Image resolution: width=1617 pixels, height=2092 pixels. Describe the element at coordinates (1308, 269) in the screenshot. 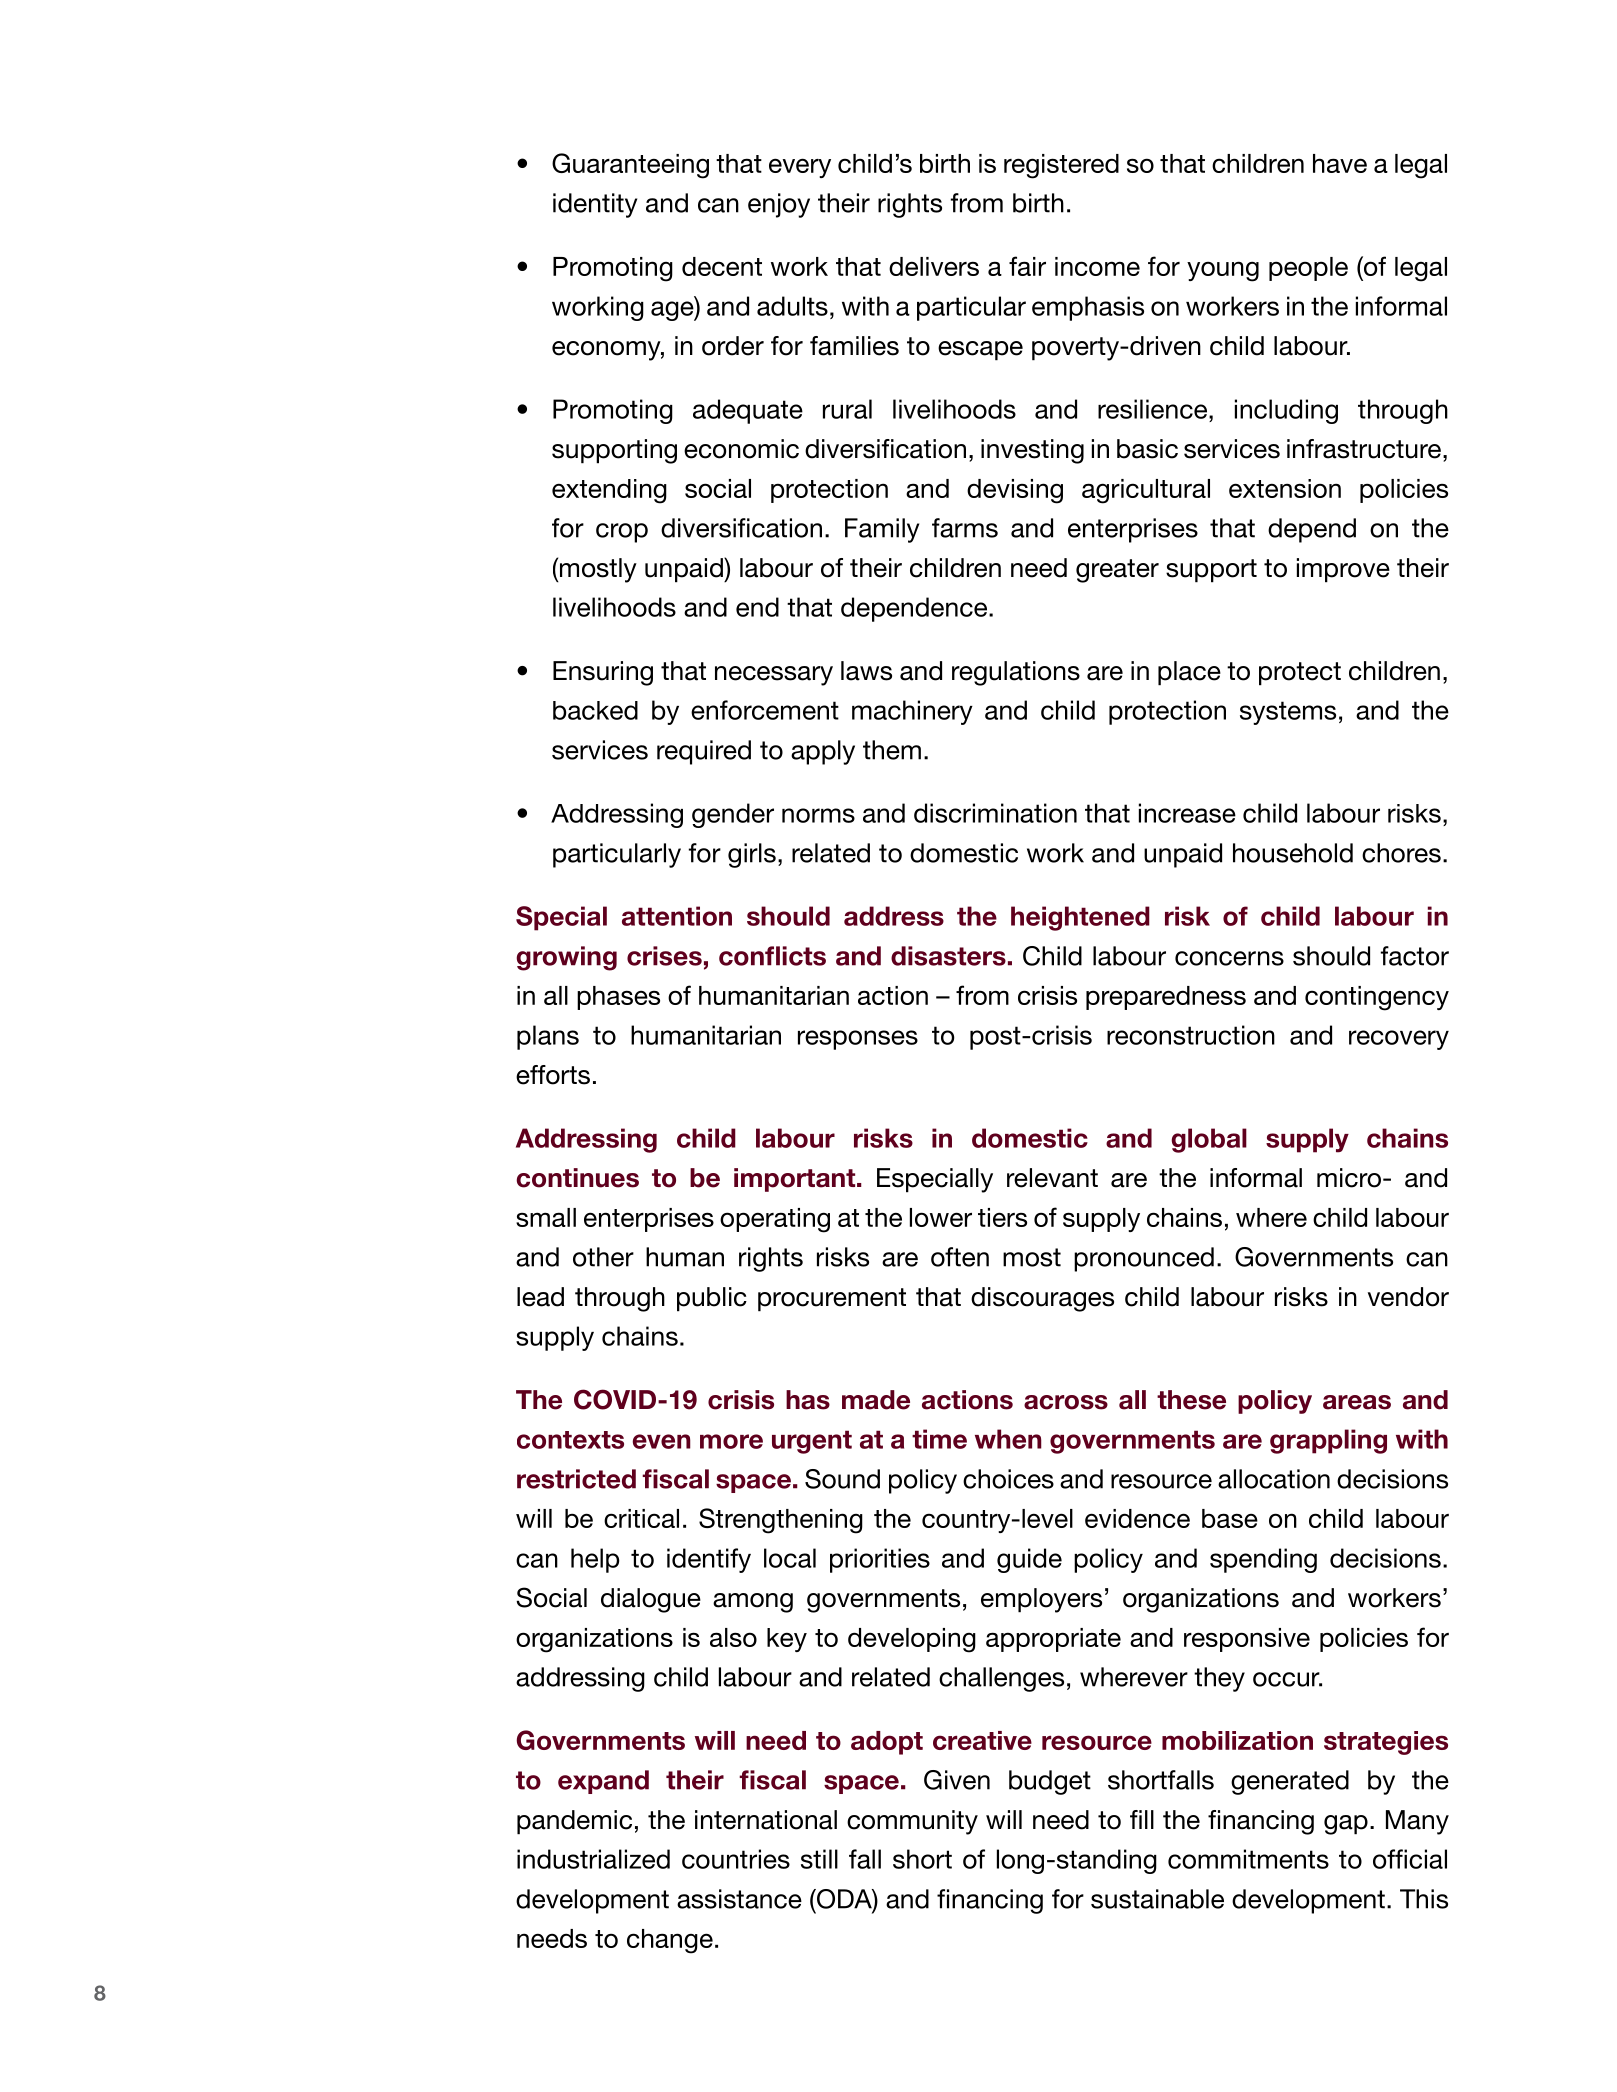

I see `people` at that location.
